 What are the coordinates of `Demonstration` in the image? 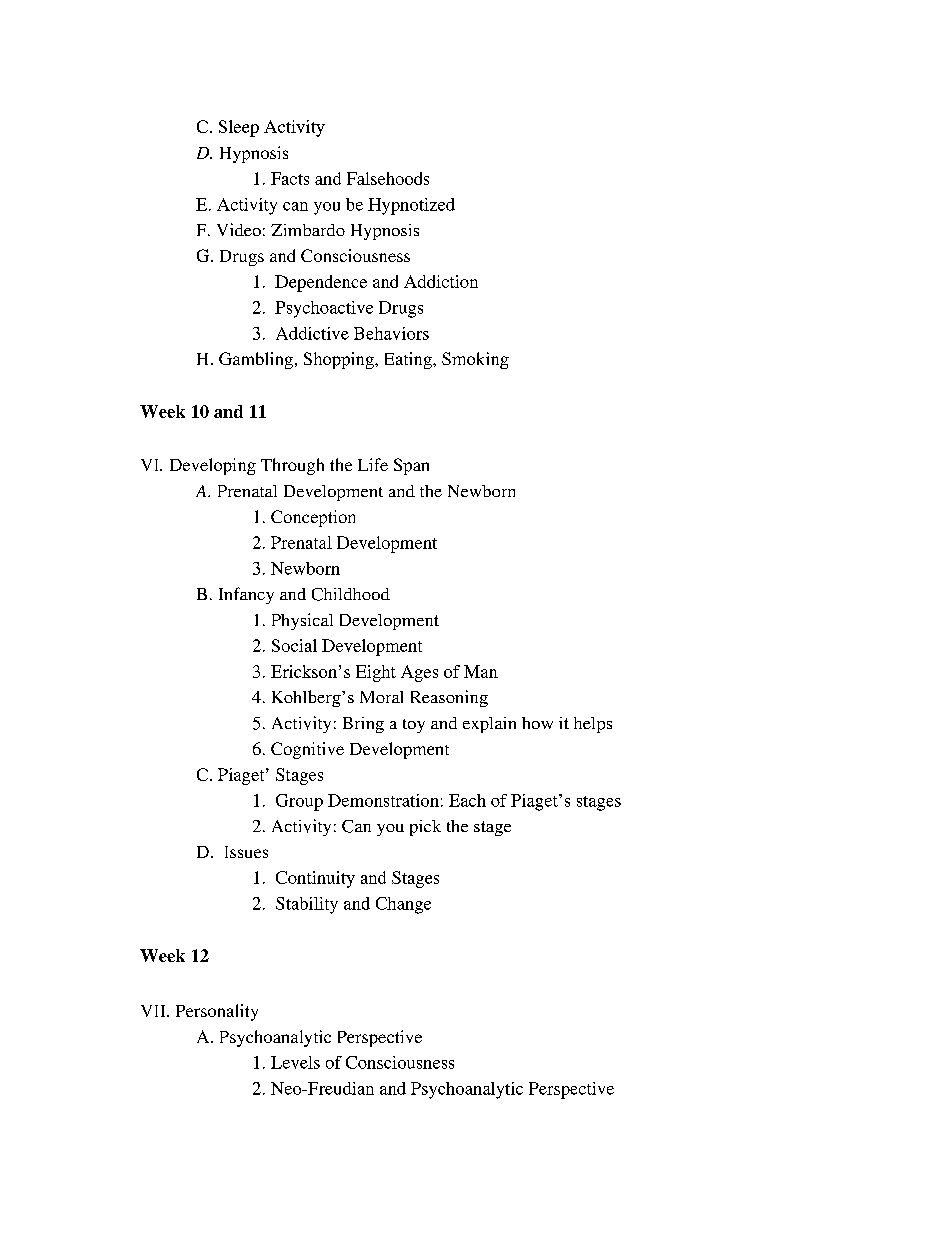 It's located at (383, 800).
